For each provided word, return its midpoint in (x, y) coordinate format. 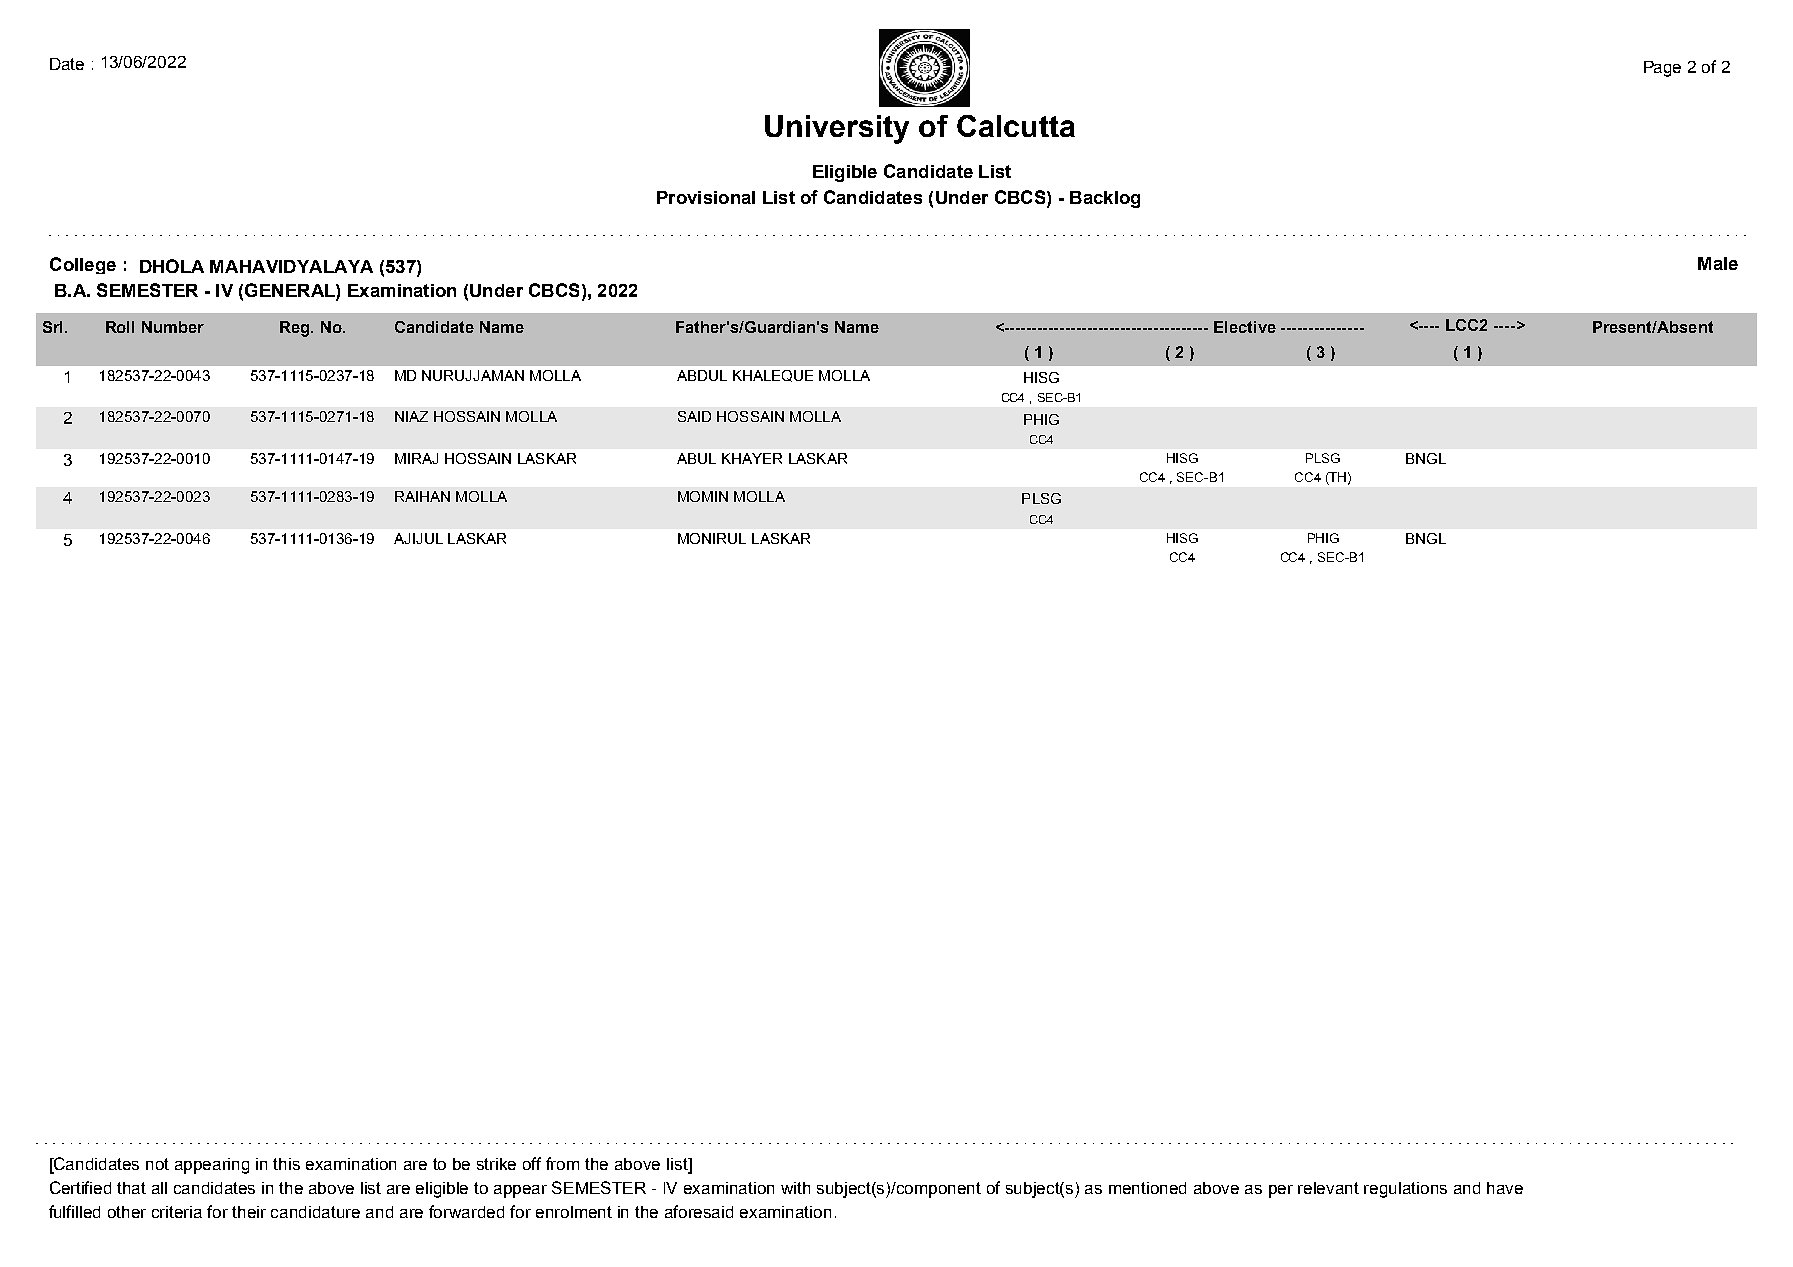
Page (1662, 69)
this (286, 1164)
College (83, 265)
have (1505, 1188)
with (795, 1188)
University (837, 129)
